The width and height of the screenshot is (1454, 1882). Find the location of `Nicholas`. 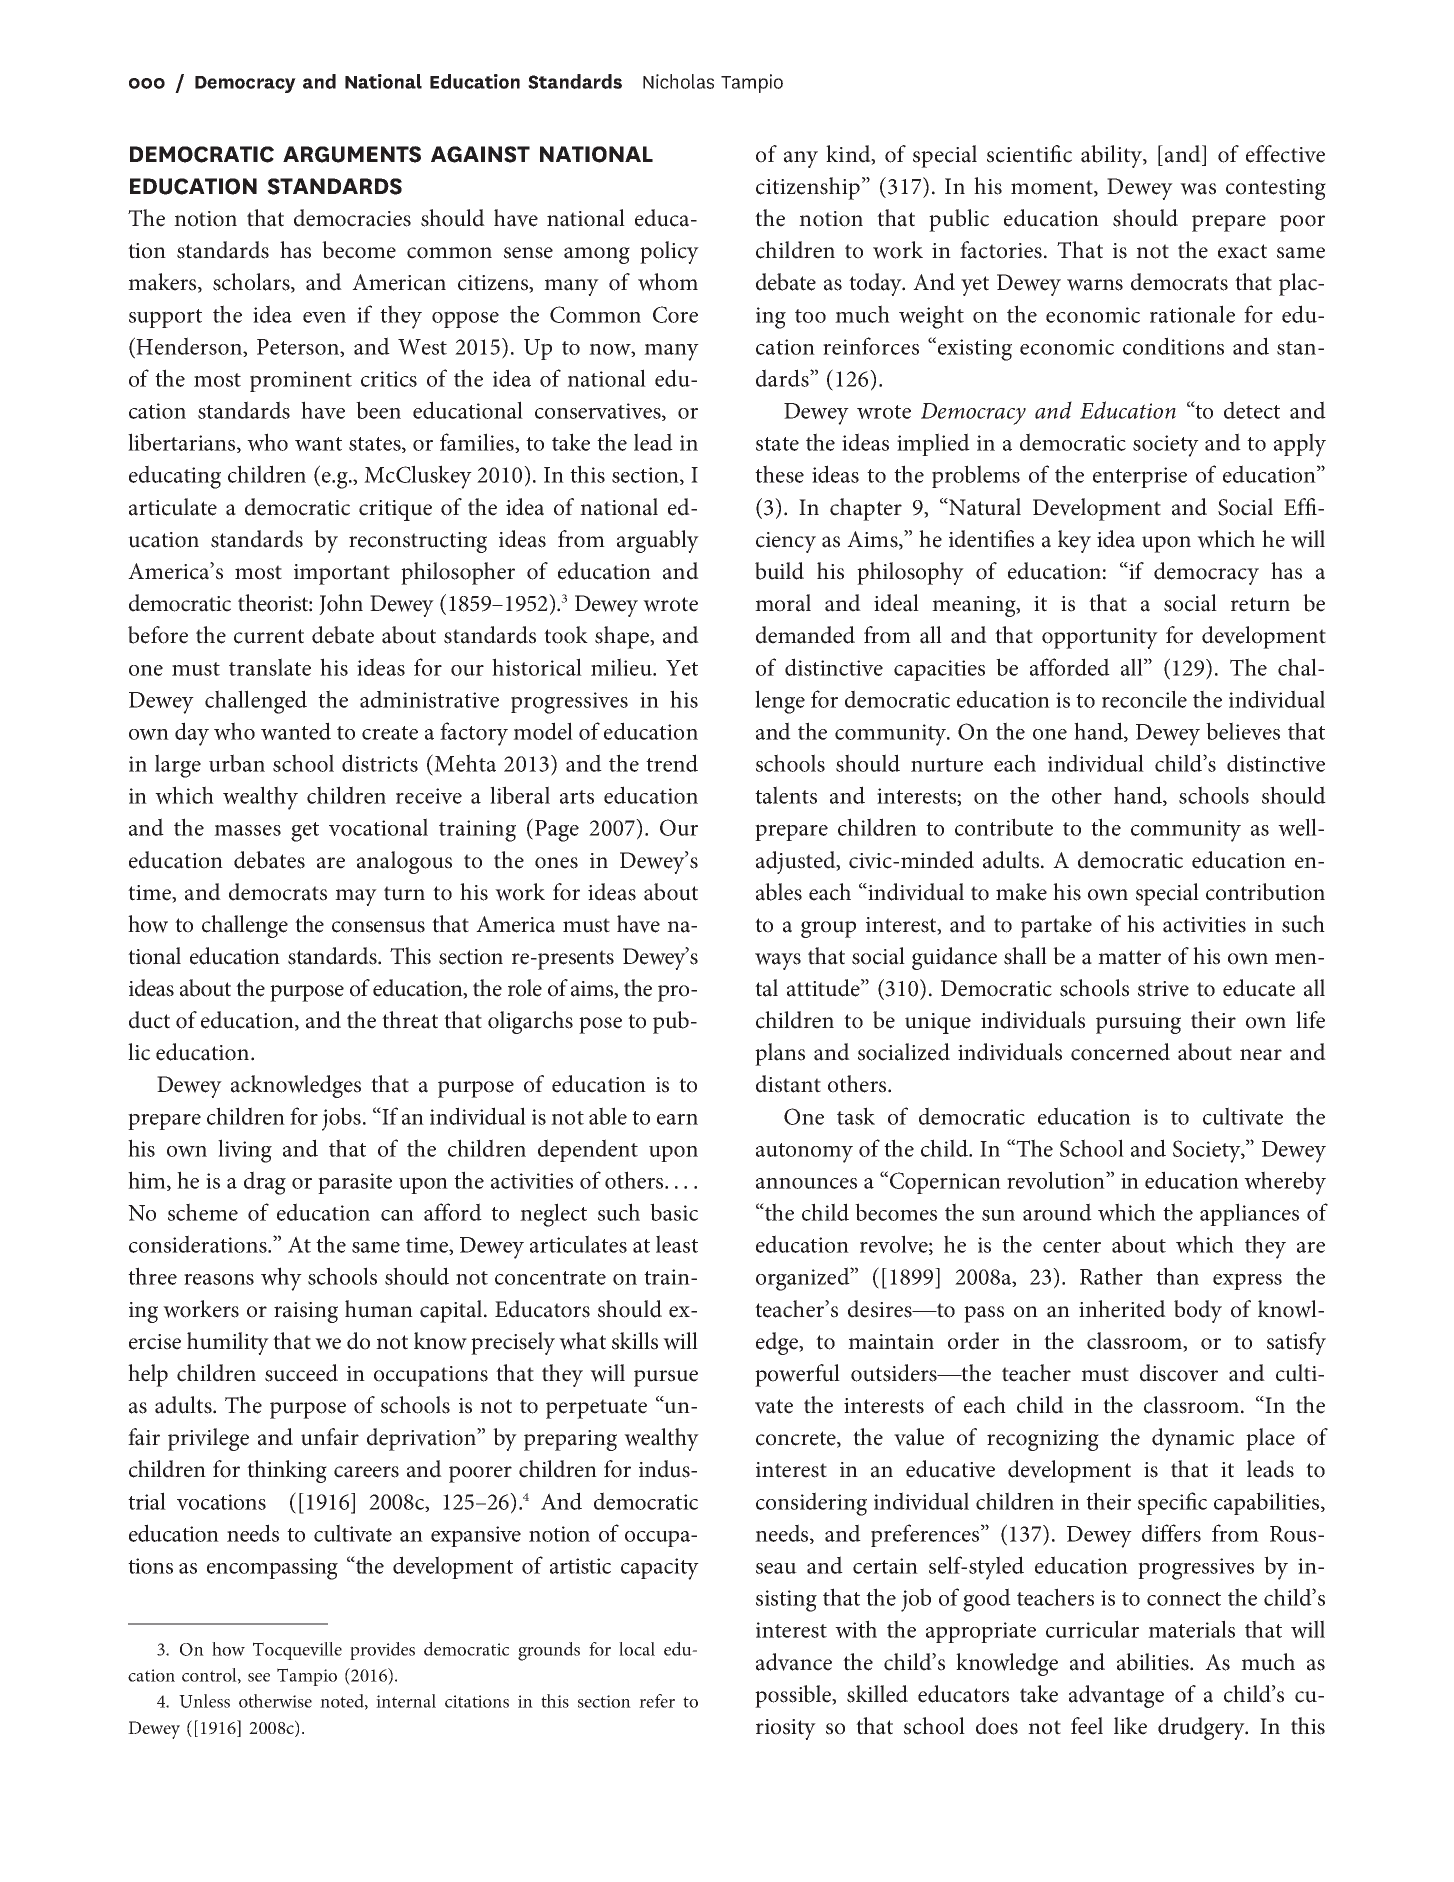

Nicholas is located at coordinates (678, 81).
